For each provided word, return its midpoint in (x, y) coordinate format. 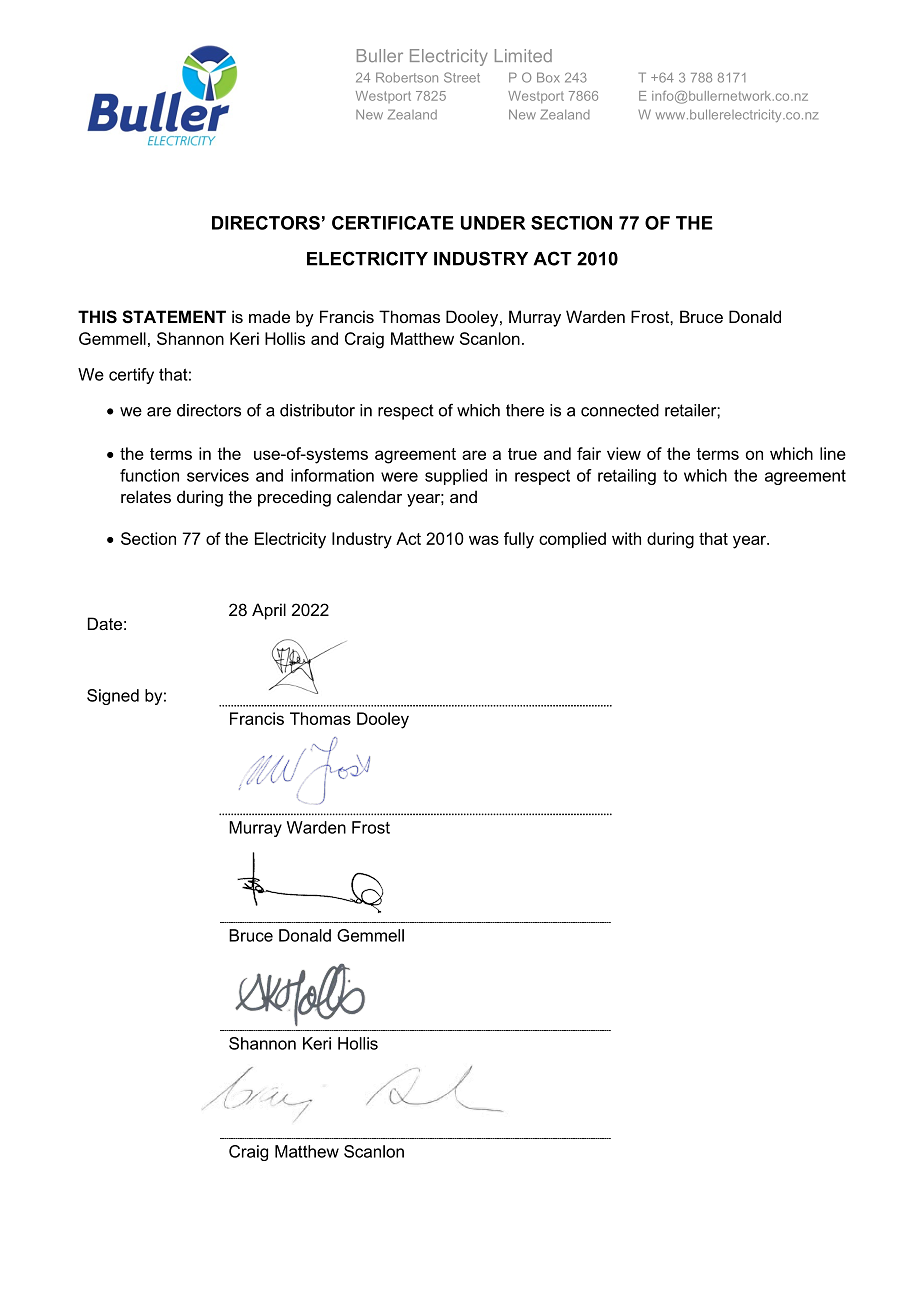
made (269, 316)
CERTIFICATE (393, 223)
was (484, 540)
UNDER (493, 223)
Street (462, 77)
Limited (523, 55)
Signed (113, 697)
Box (548, 77)
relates (146, 496)
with (626, 538)
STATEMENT (174, 317)
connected (620, 410)
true (522, 454)
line (833, 453)
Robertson (407, 77)
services (218, 475)
